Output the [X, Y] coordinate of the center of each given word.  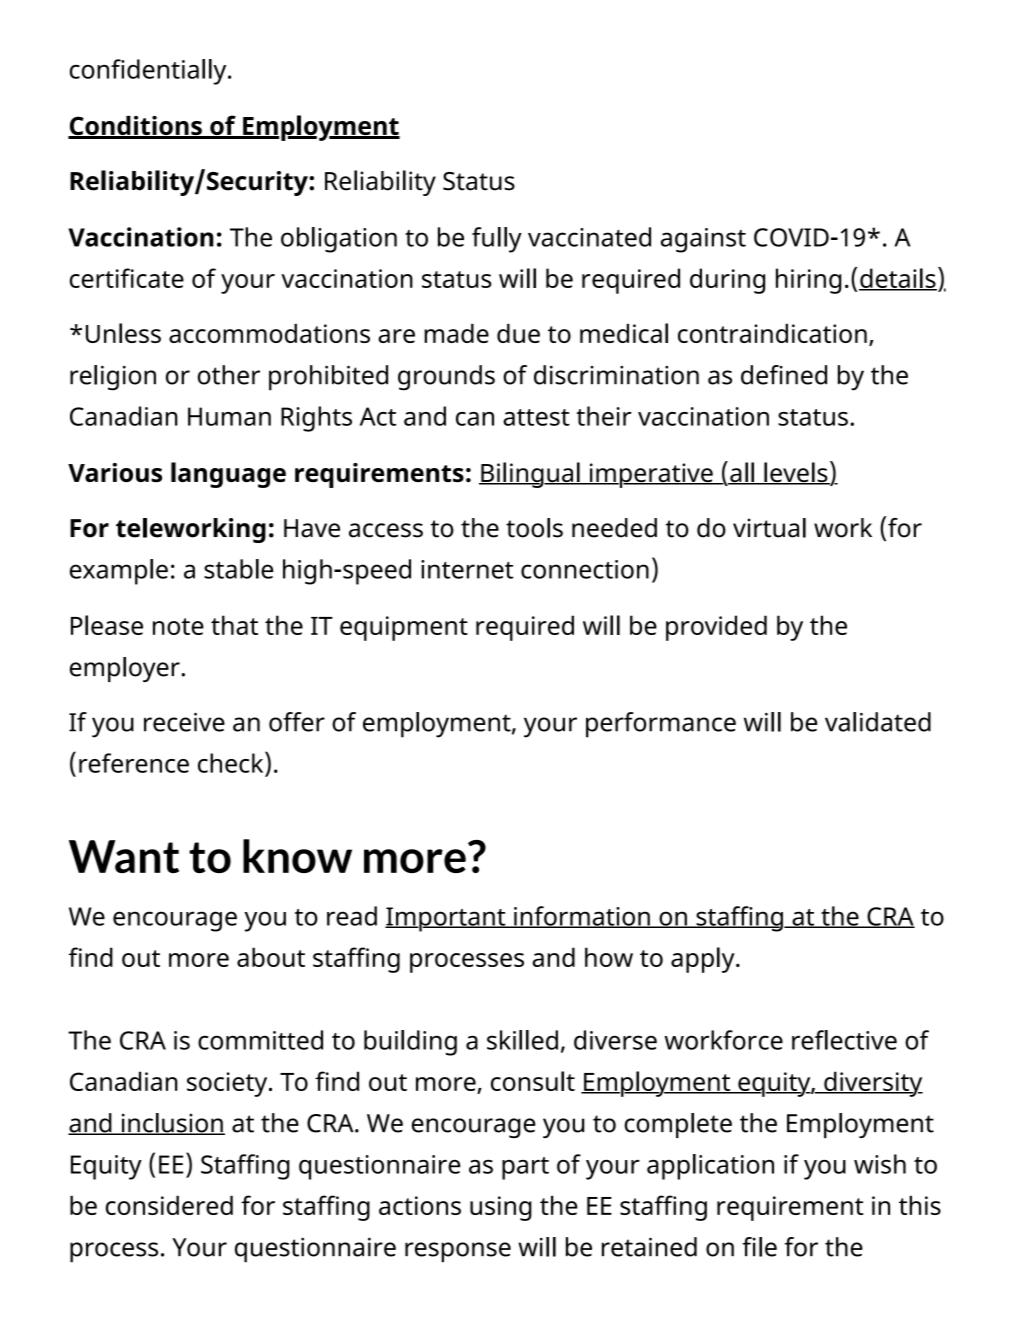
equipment [404, 628]
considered [169, 1205]
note [178, 626]
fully [497, 240]
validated [878, 722]
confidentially [149, 72]
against [703, 240]
